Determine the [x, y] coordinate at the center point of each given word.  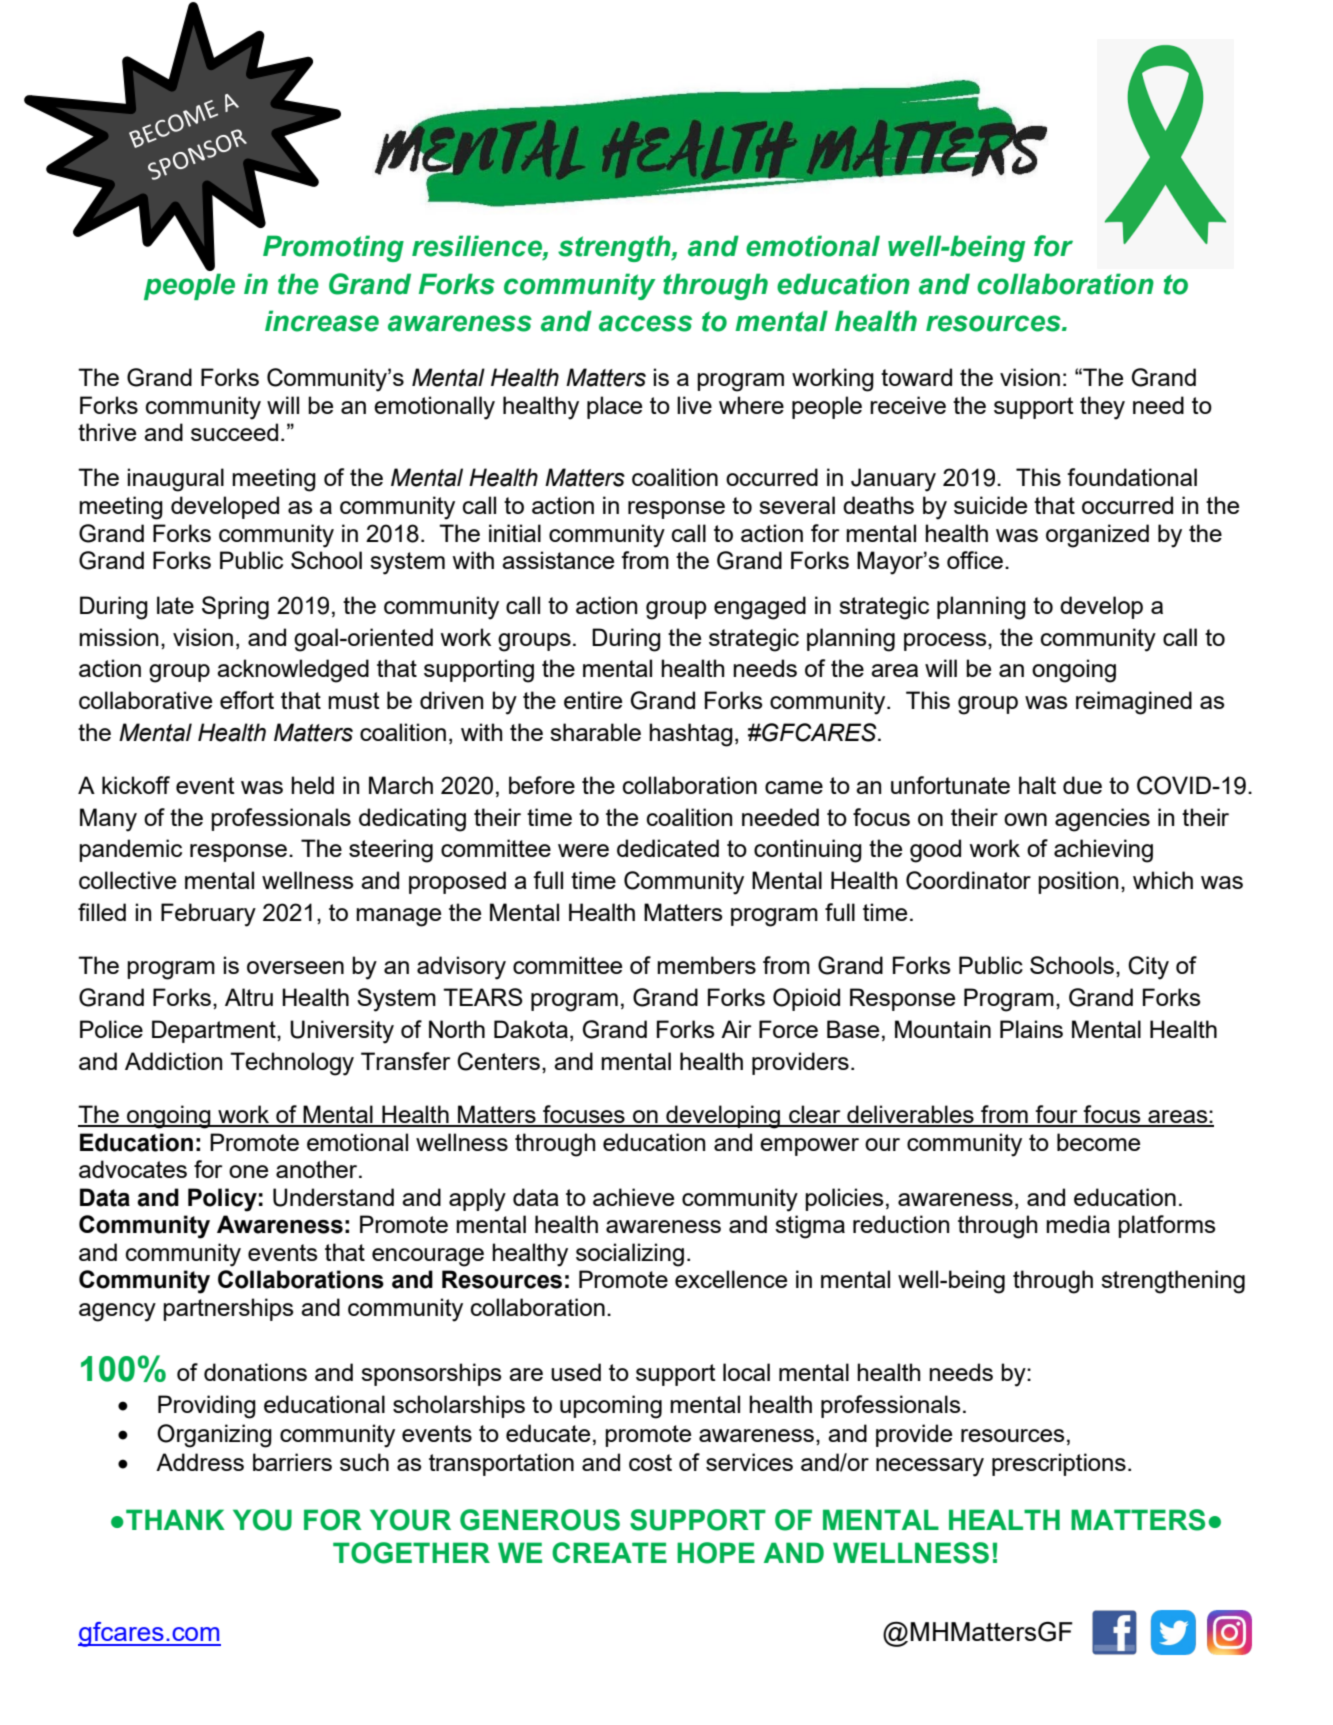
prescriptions [1059, 1464]
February [208, 915]
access [645, 323]
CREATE [609, 1552]
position [1078, 882]
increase [322, 321]
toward [916, 377]
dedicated [668, 848]
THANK [175, 1519]
